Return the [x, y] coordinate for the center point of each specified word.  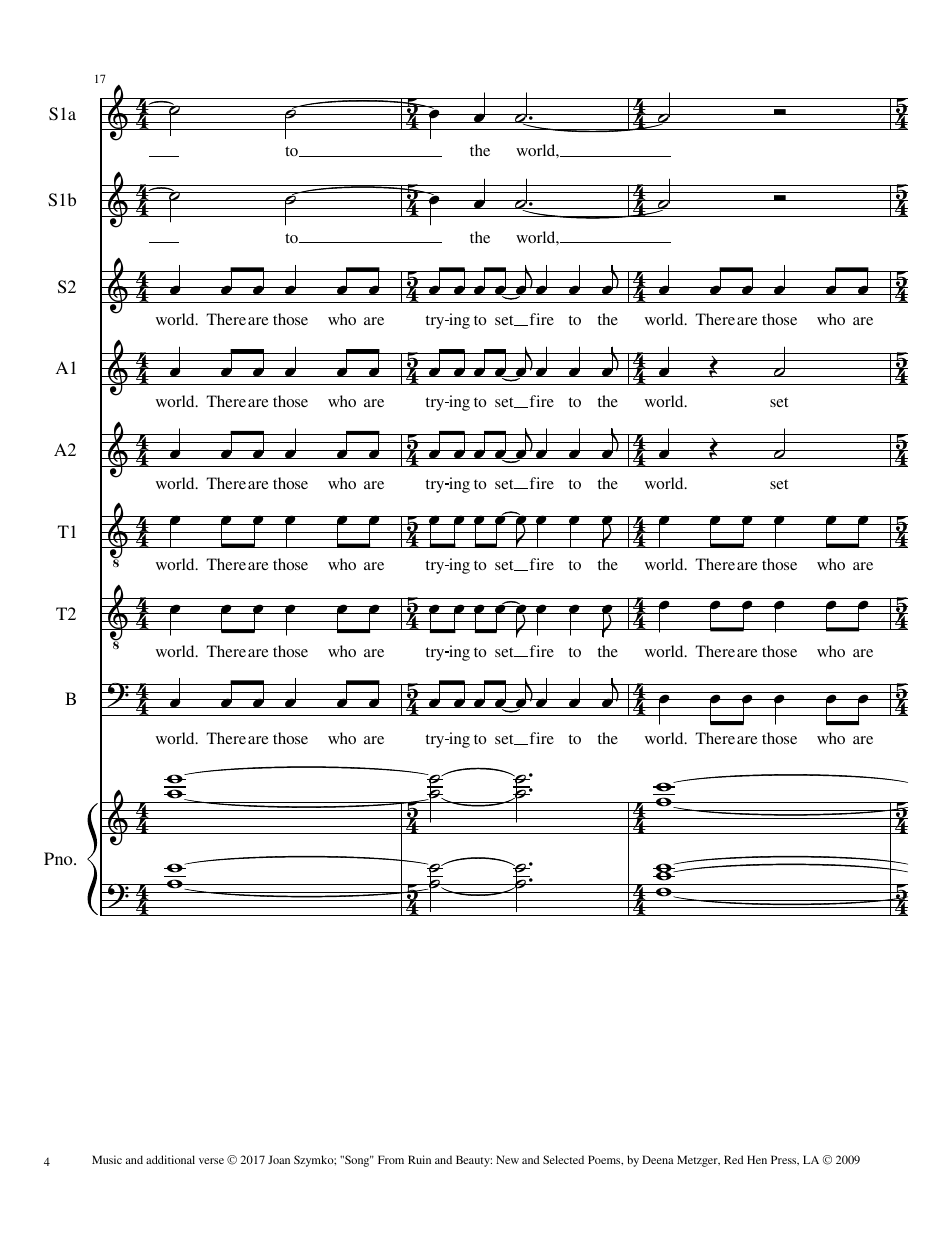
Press [785, 1160]
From [391, 1159]
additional [170, 1159]
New [507, 1159]
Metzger [698, 1161]
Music [107, 1159]
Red [734, 1159]
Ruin [419, 1159]
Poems [605, 1160]
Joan [279, 1159]
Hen [757, 1159]
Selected [563, 1159]
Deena [658, 1159]
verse [211, 1161]
